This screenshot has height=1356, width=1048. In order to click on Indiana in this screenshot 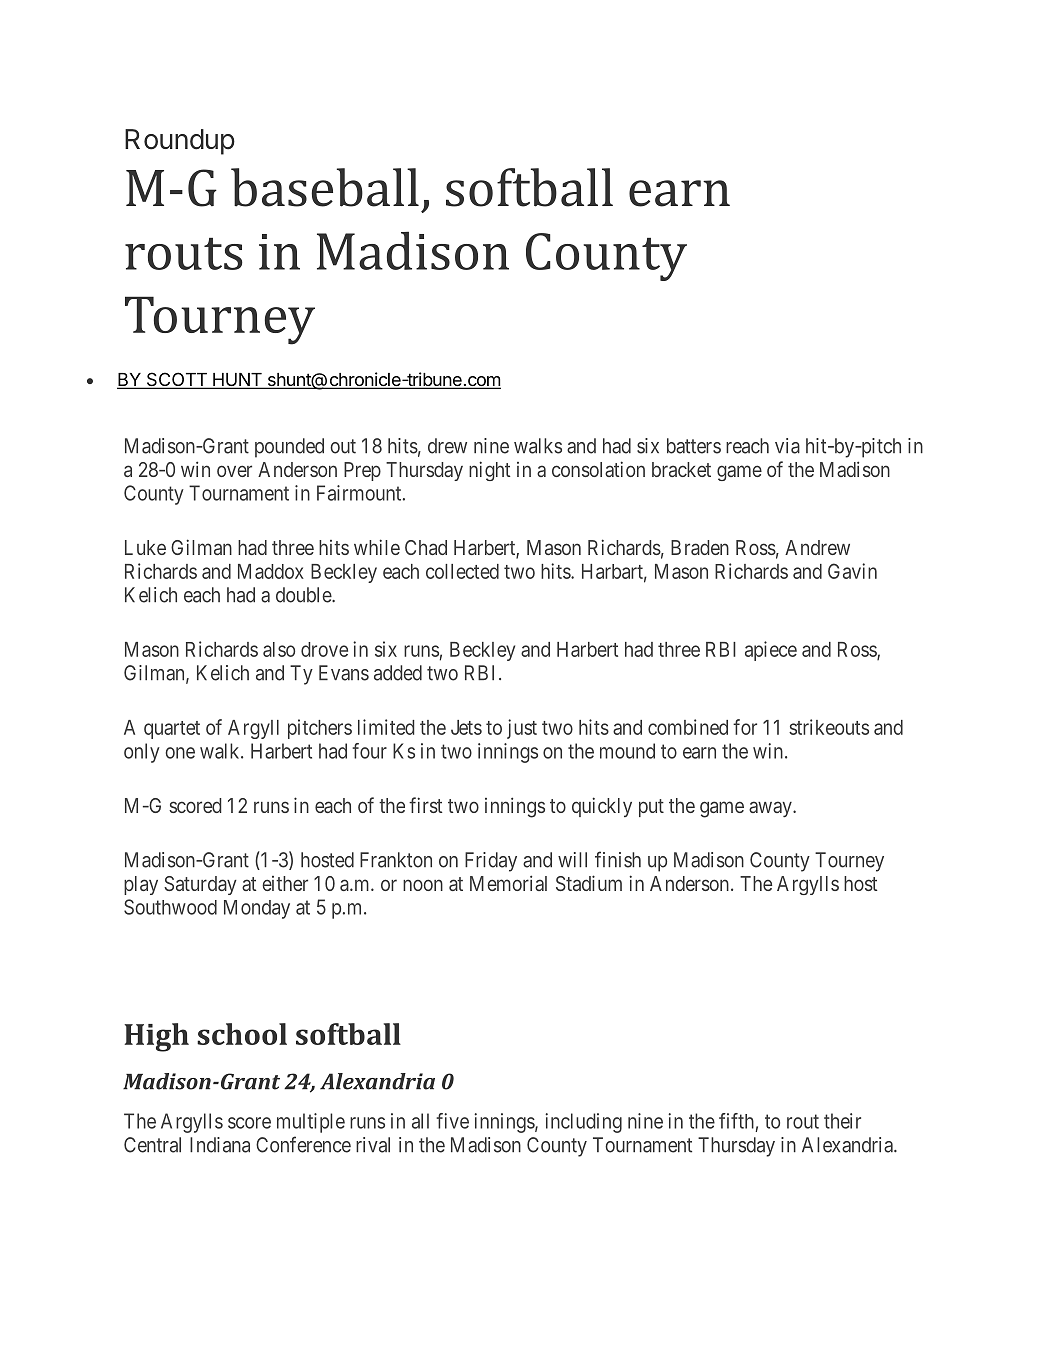, I will do `click(220, 1145)`.
